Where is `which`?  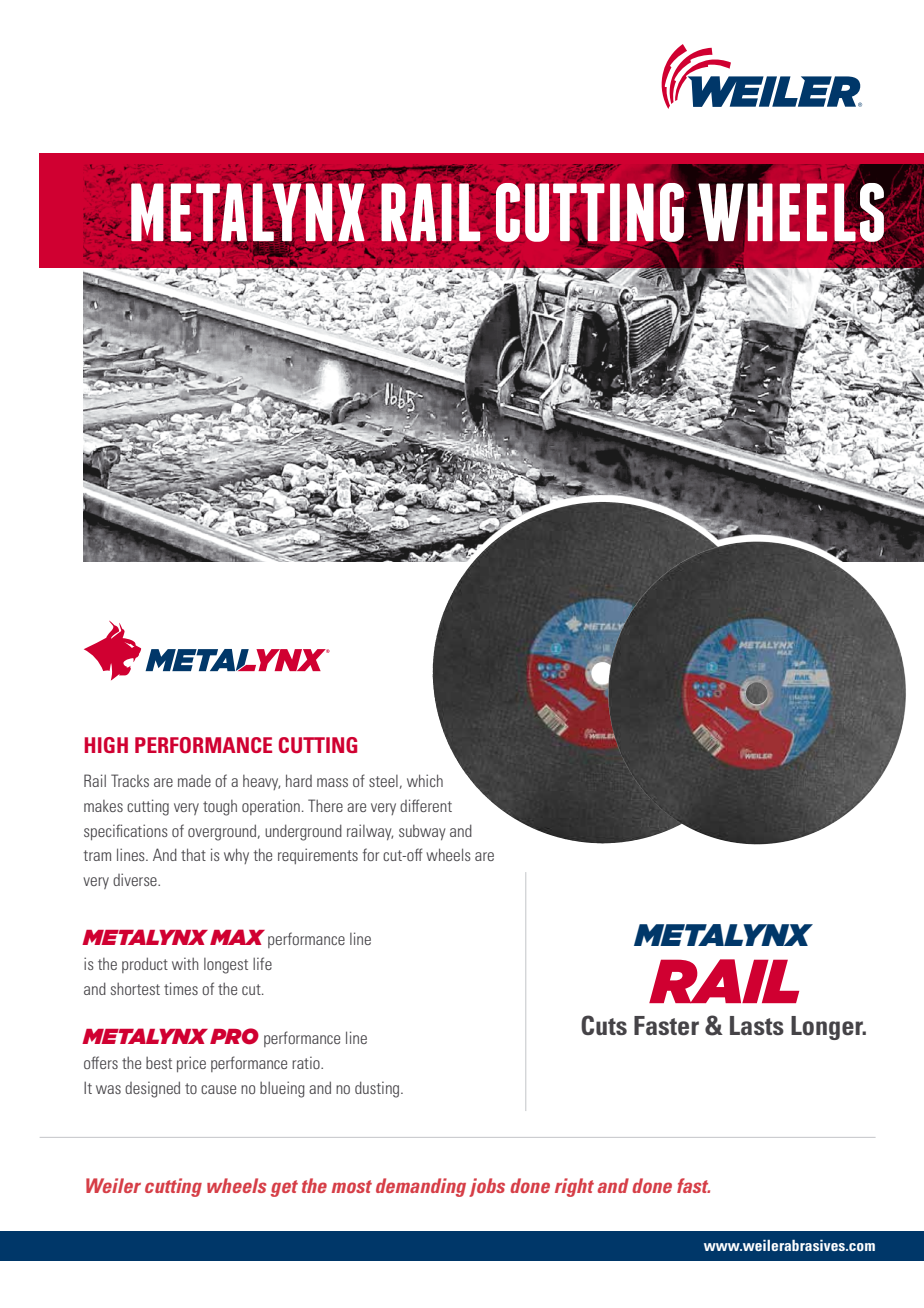
which is located at coordinates (425, 780).
